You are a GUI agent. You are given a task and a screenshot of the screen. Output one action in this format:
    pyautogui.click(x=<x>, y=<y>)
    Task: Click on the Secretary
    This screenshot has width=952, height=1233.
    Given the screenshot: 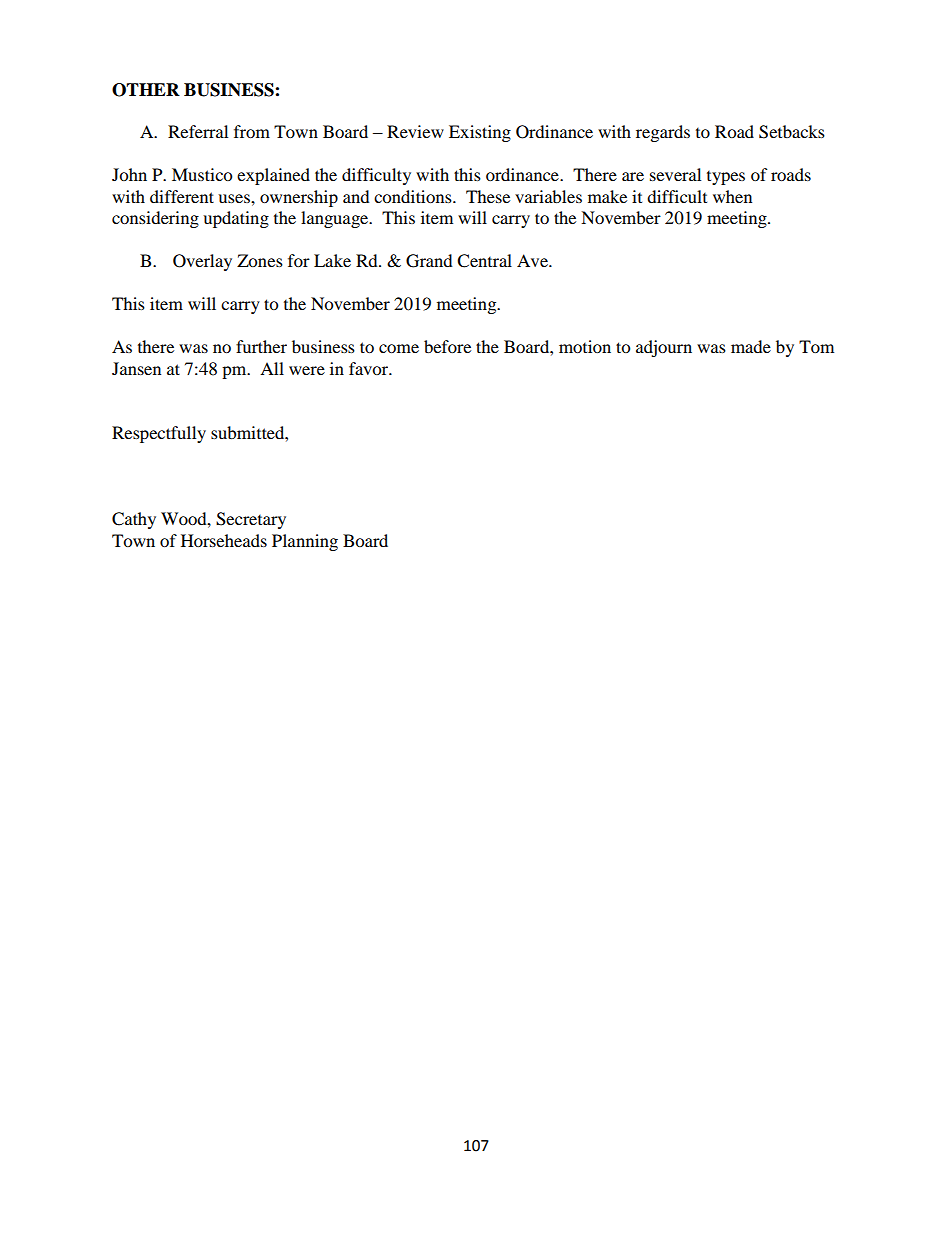 What is the action you would take?
    pyautogui.click(x=251, y=520)
